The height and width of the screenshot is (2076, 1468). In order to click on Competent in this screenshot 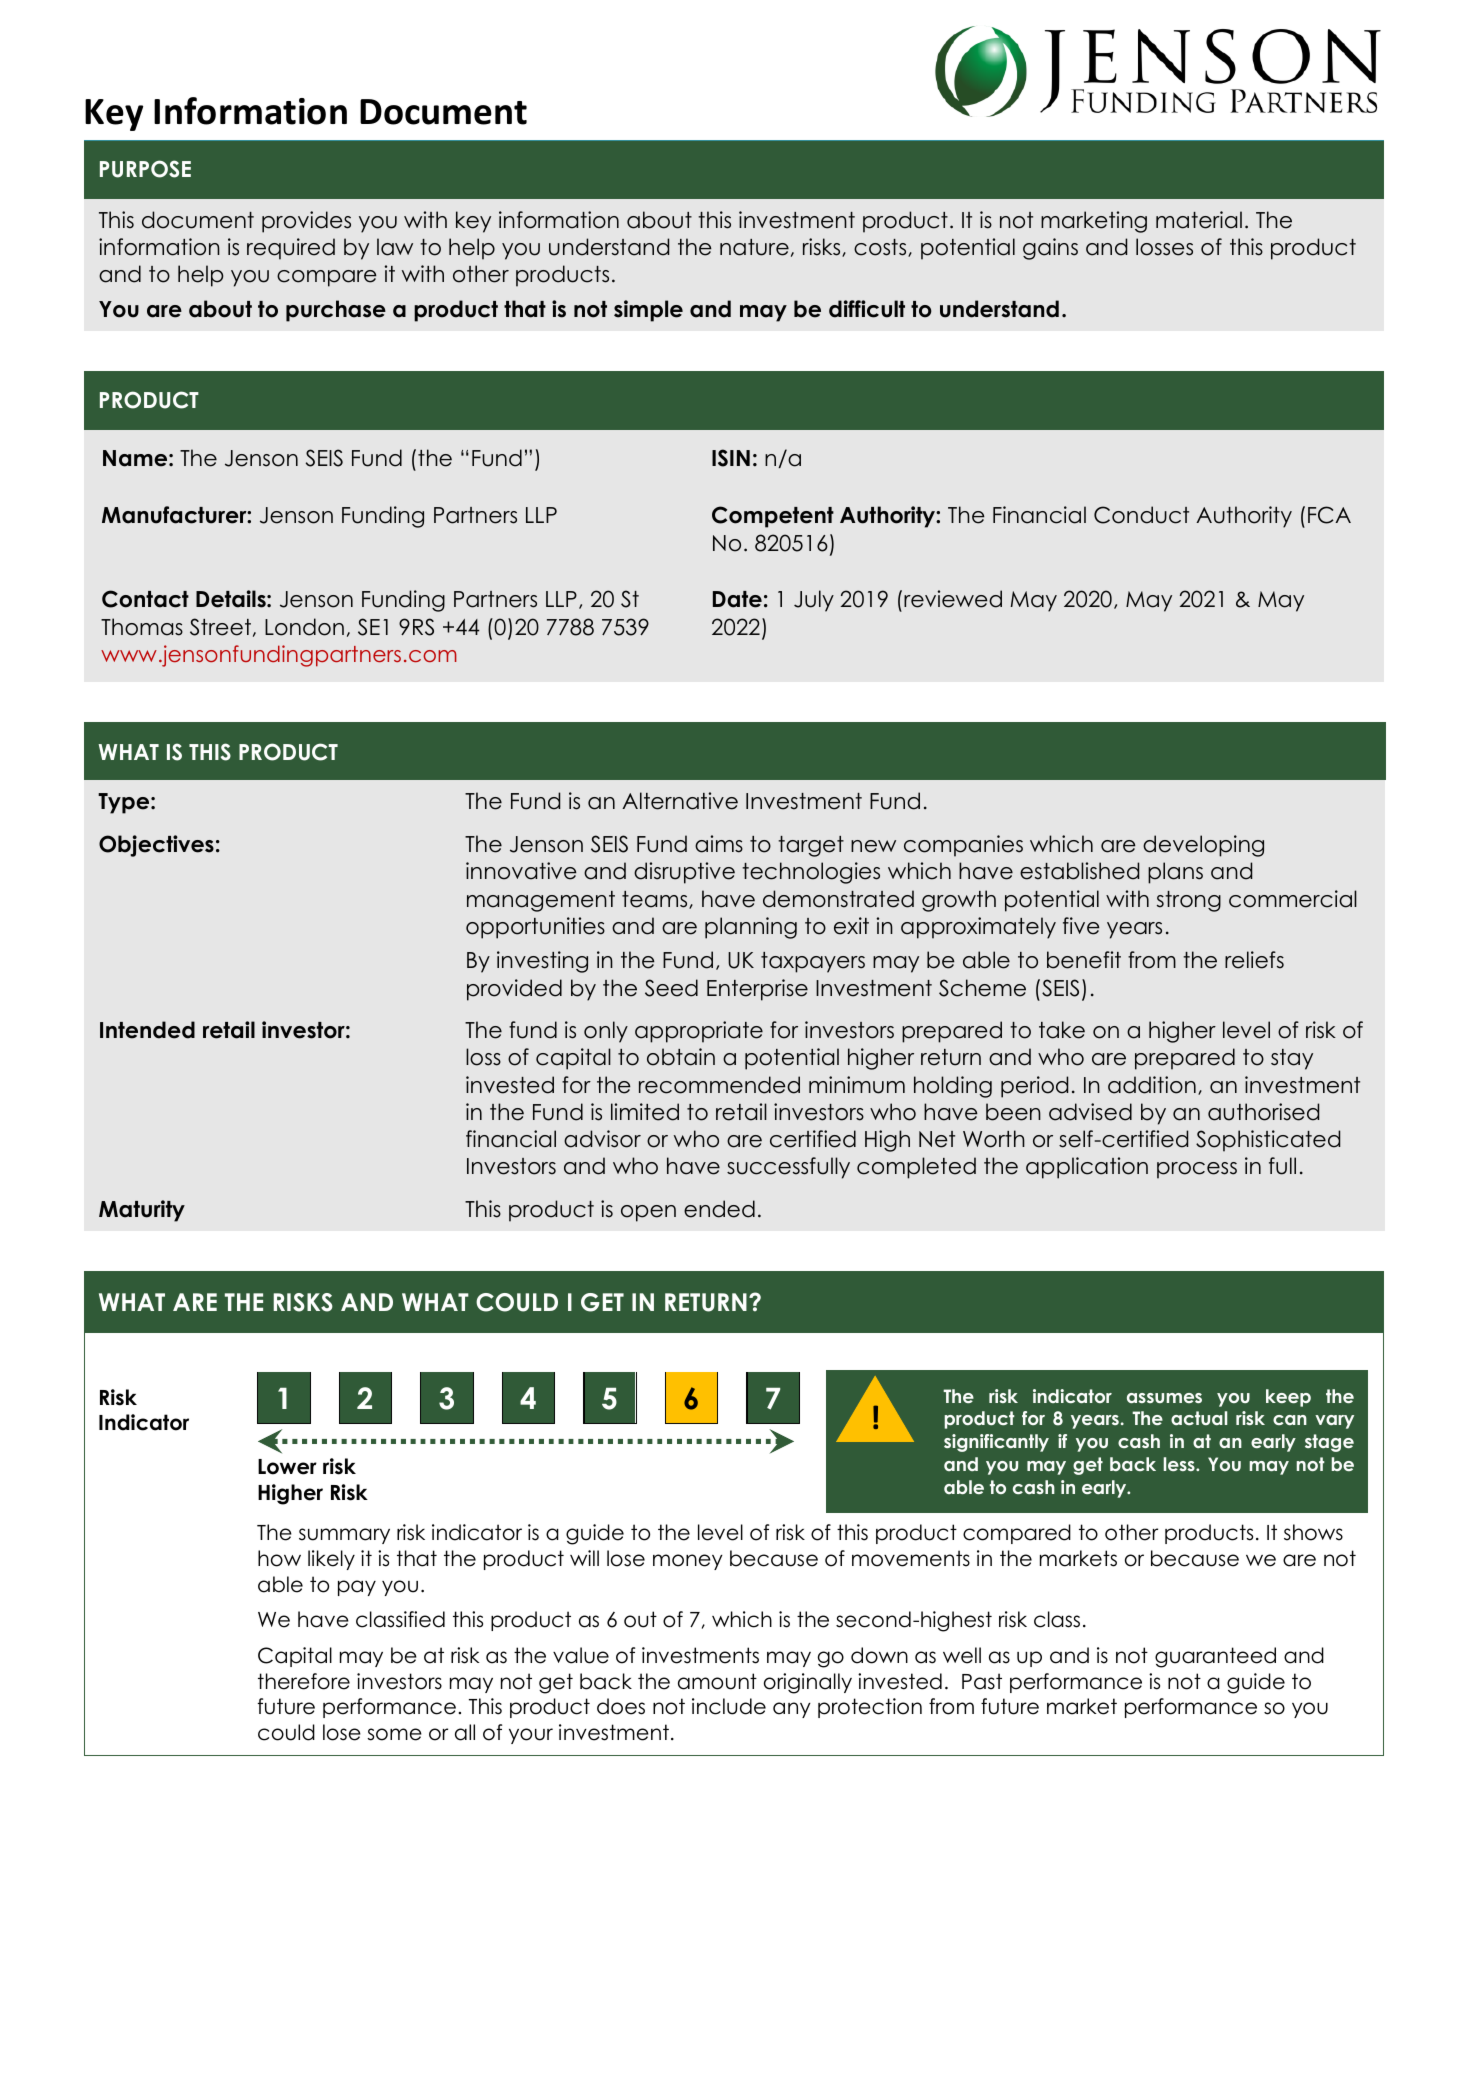, I will do `click(773, 517)`.
